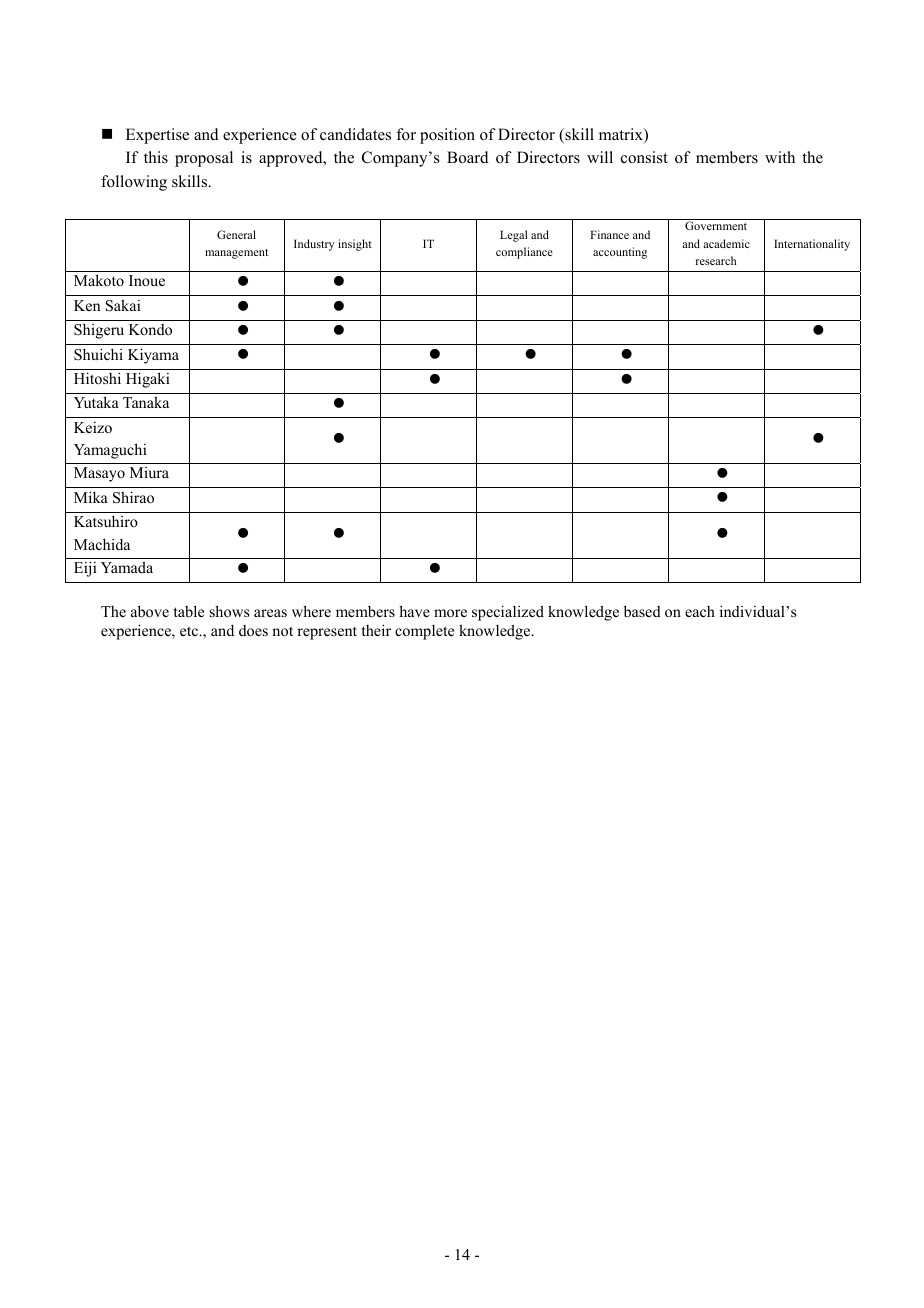  I want to click on Mika, so click(91, 497).
